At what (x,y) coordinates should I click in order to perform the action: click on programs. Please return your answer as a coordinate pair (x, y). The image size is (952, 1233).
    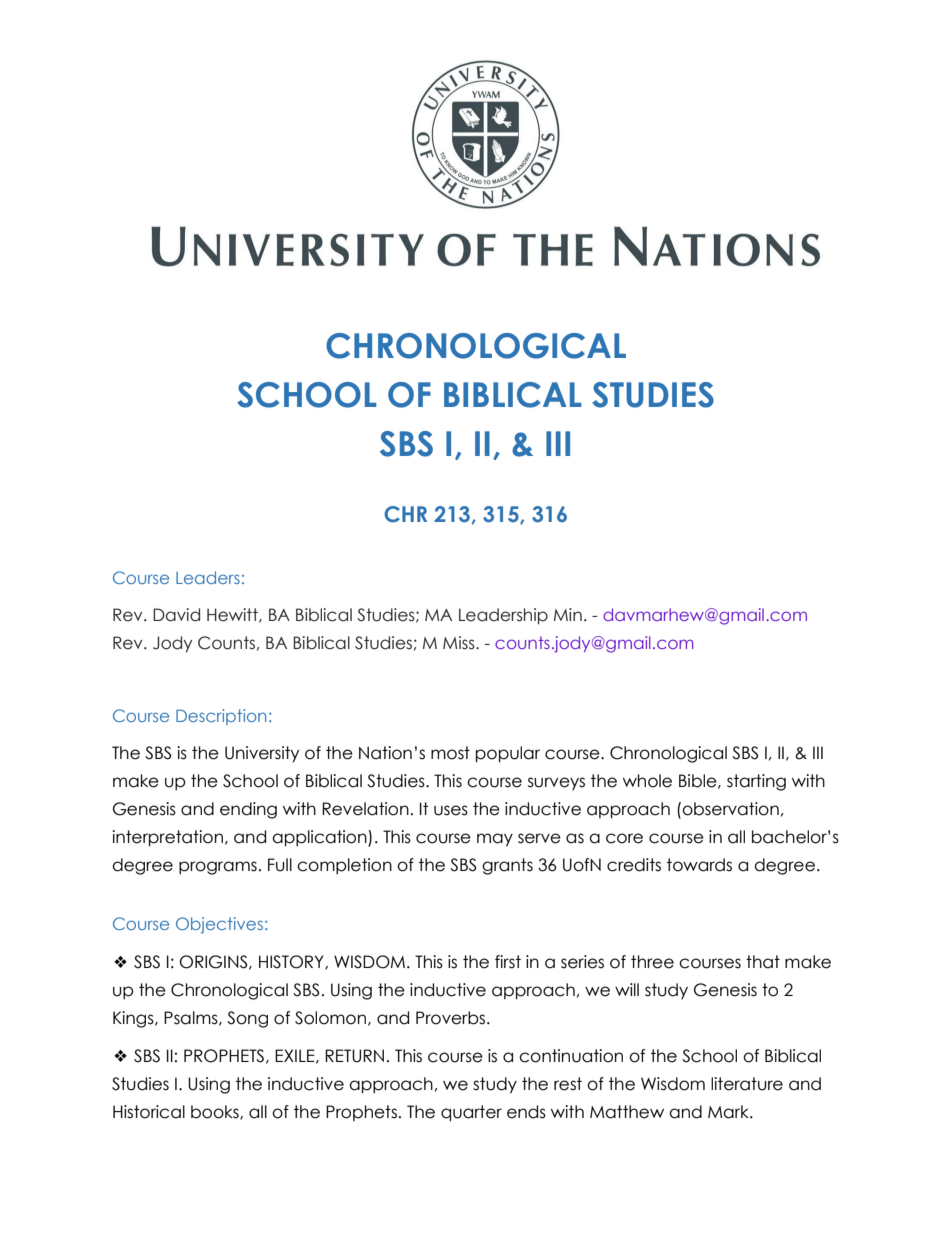
    Looking at the image, I should click on (218, 868).
